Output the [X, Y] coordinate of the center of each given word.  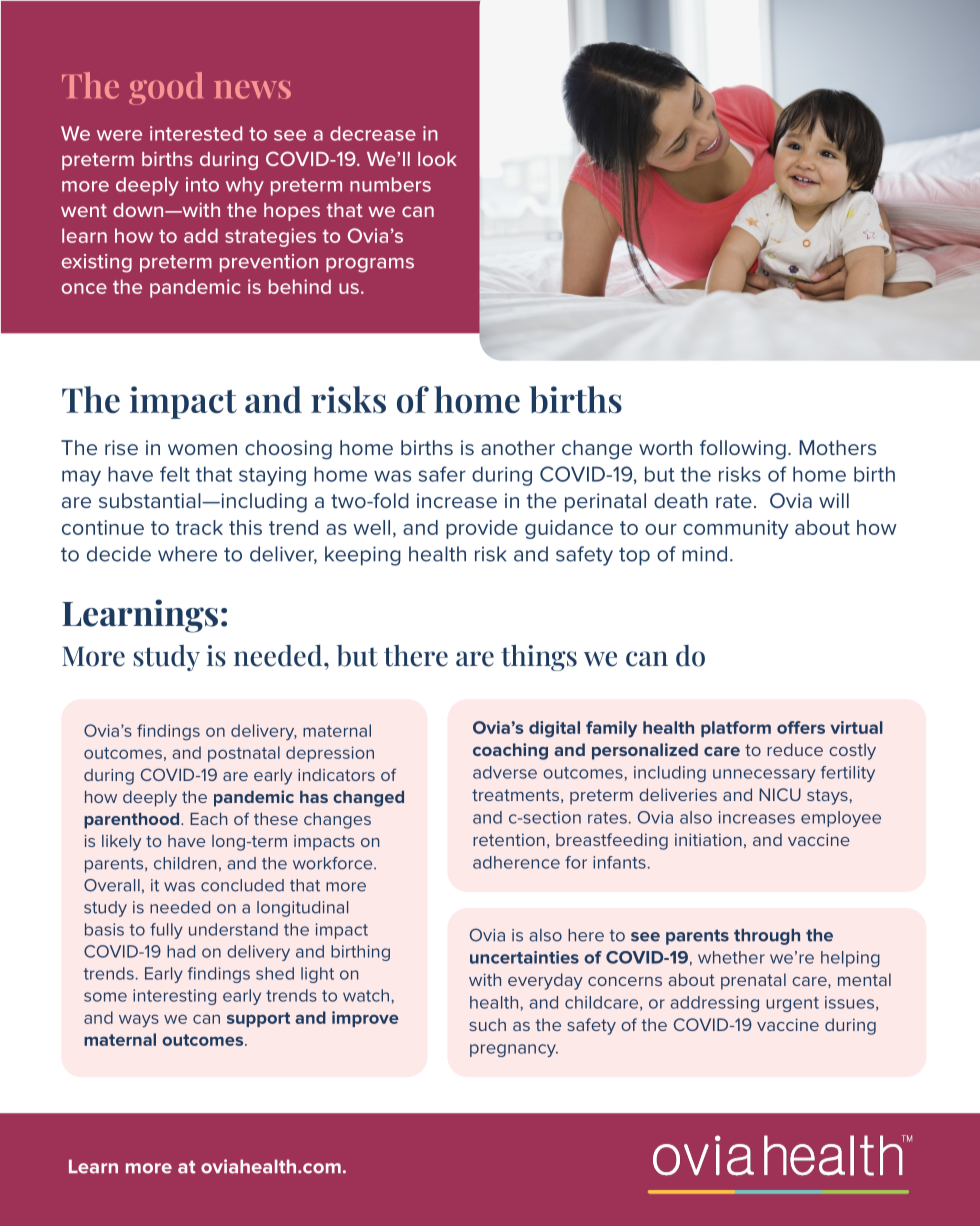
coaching [510, 751]
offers [801, 727]
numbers [390, 184]
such [487, 1024]
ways [139, 1021]
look [437, 159]
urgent [792, 1004]
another [518, 447]
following [743, 450]
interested [196, 133]
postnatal [244, 754]
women [202, 449]
